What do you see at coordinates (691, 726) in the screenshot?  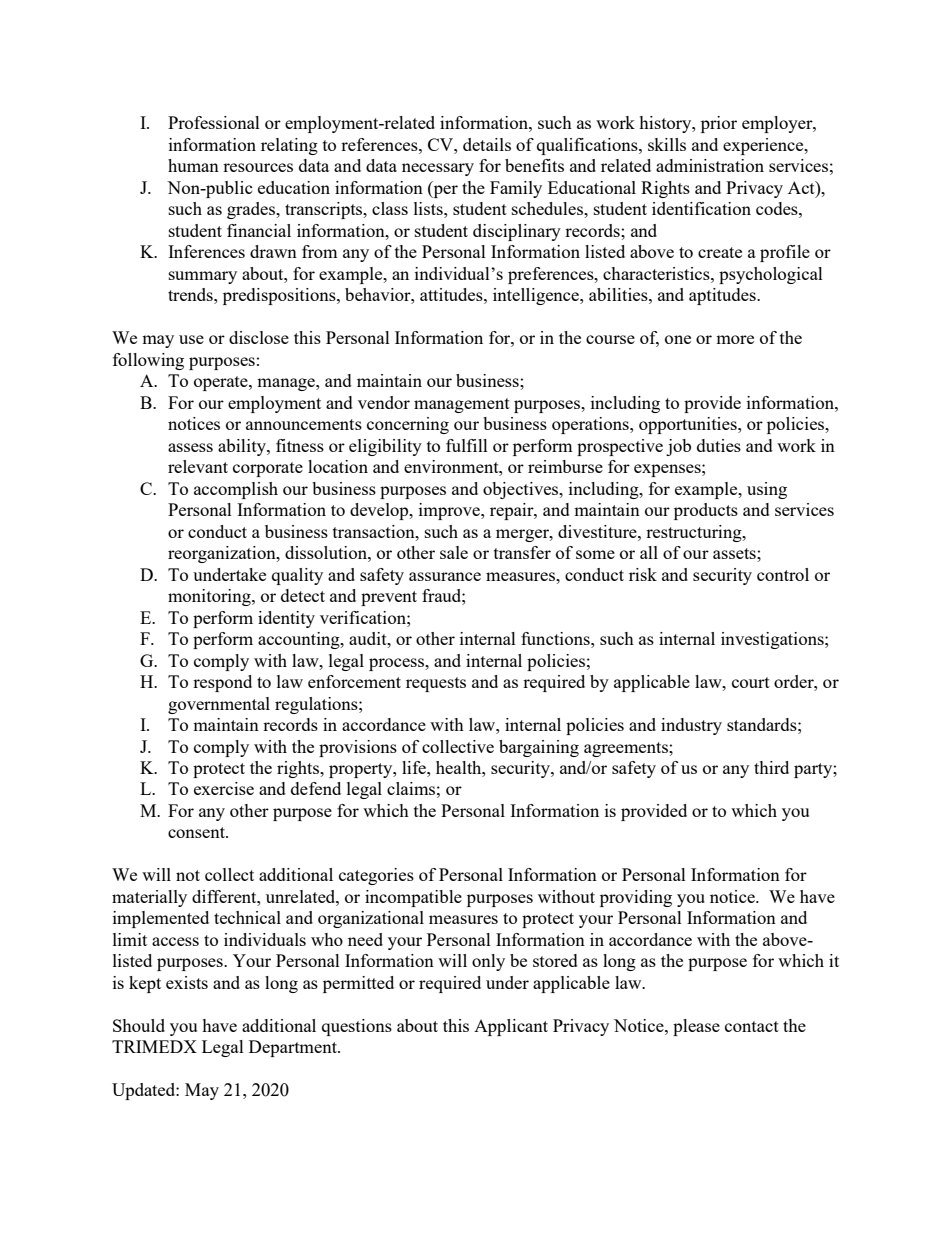 I see `industry` at bounding box center [691, 726].
